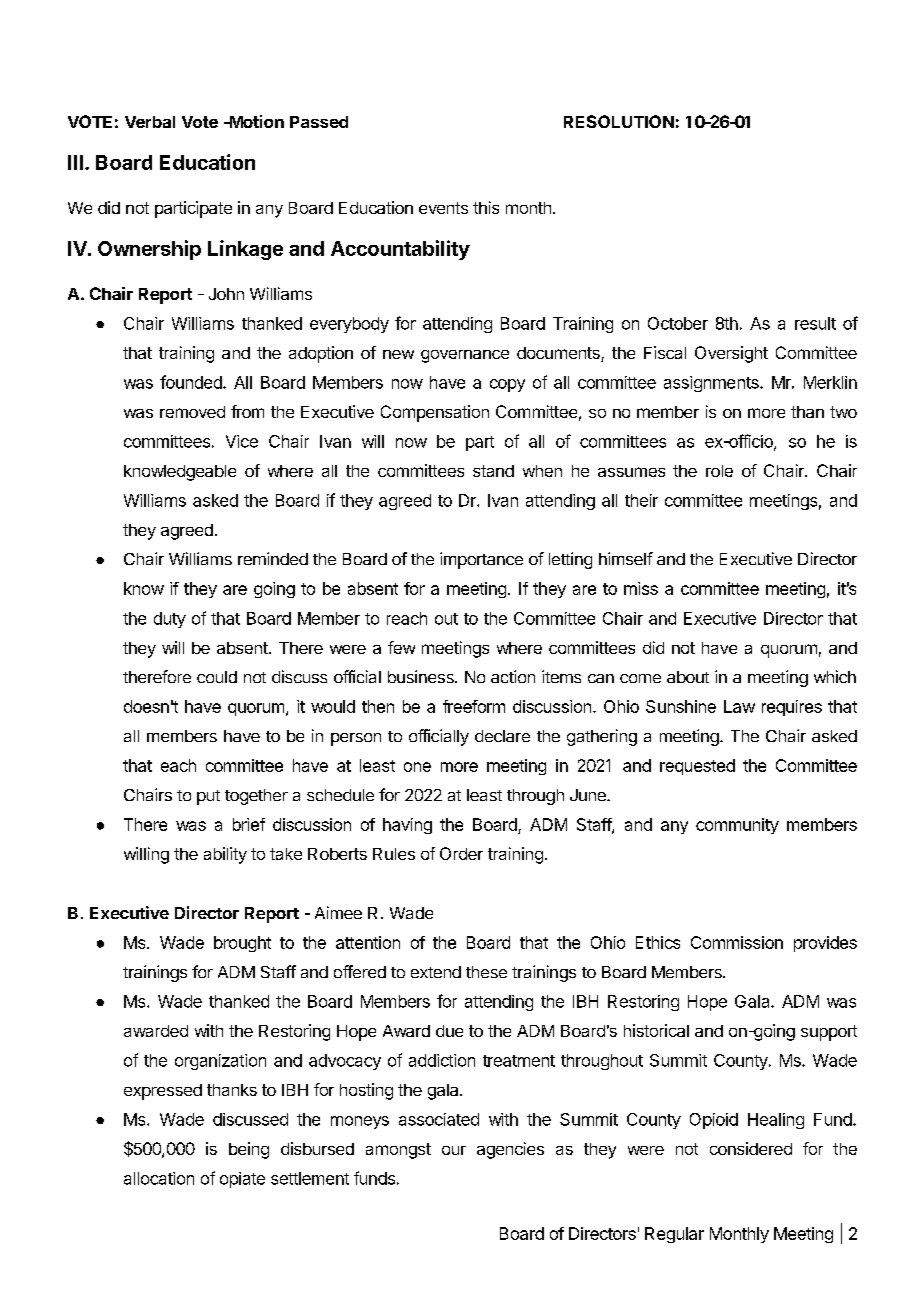  I want to click on our, so click(454, 1150).
